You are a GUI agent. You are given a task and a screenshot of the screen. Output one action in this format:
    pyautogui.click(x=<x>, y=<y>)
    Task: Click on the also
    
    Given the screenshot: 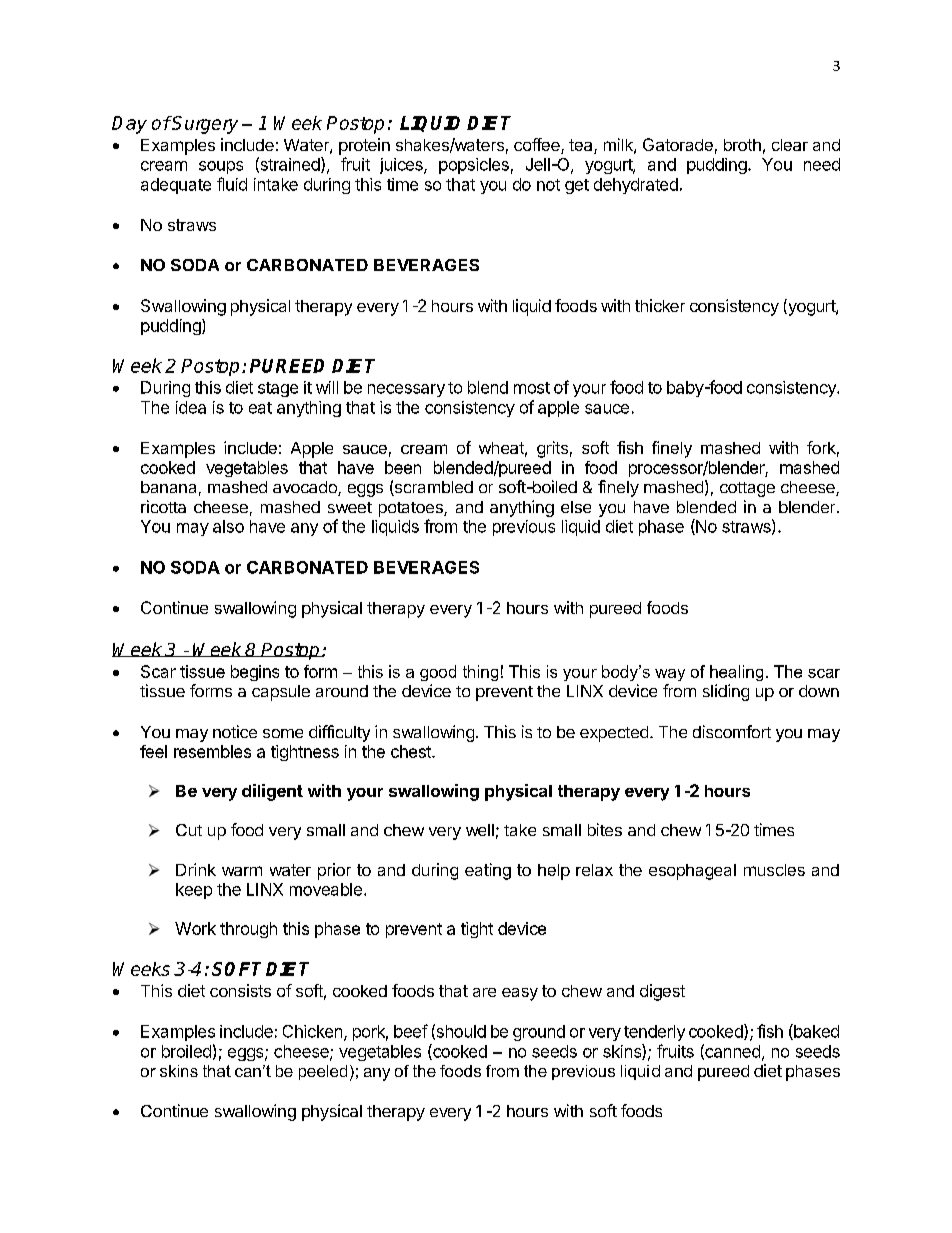 What is the action you would take?
    pyautogui.click(x=228, y=526)
